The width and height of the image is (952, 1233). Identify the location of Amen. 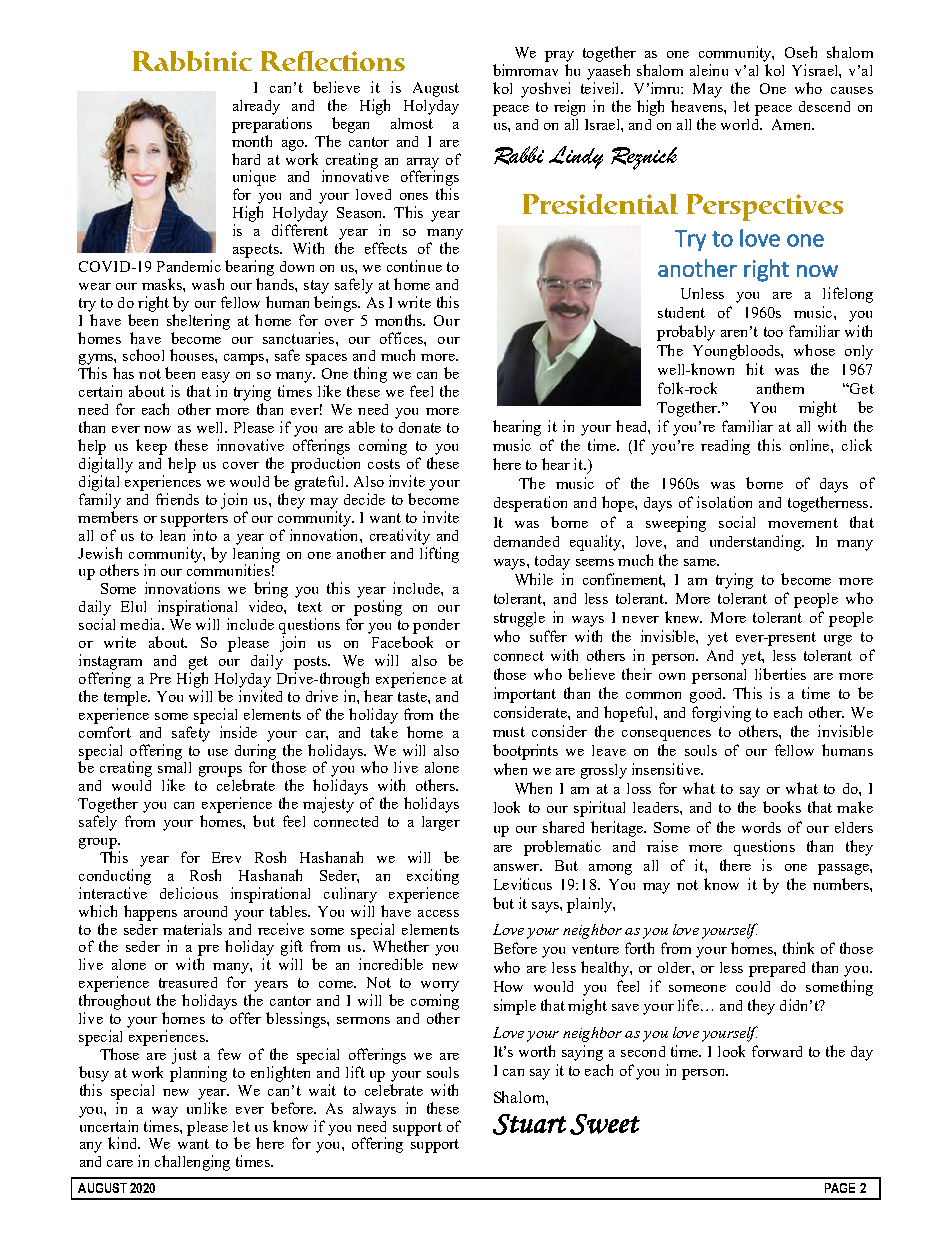
(792, 124).
